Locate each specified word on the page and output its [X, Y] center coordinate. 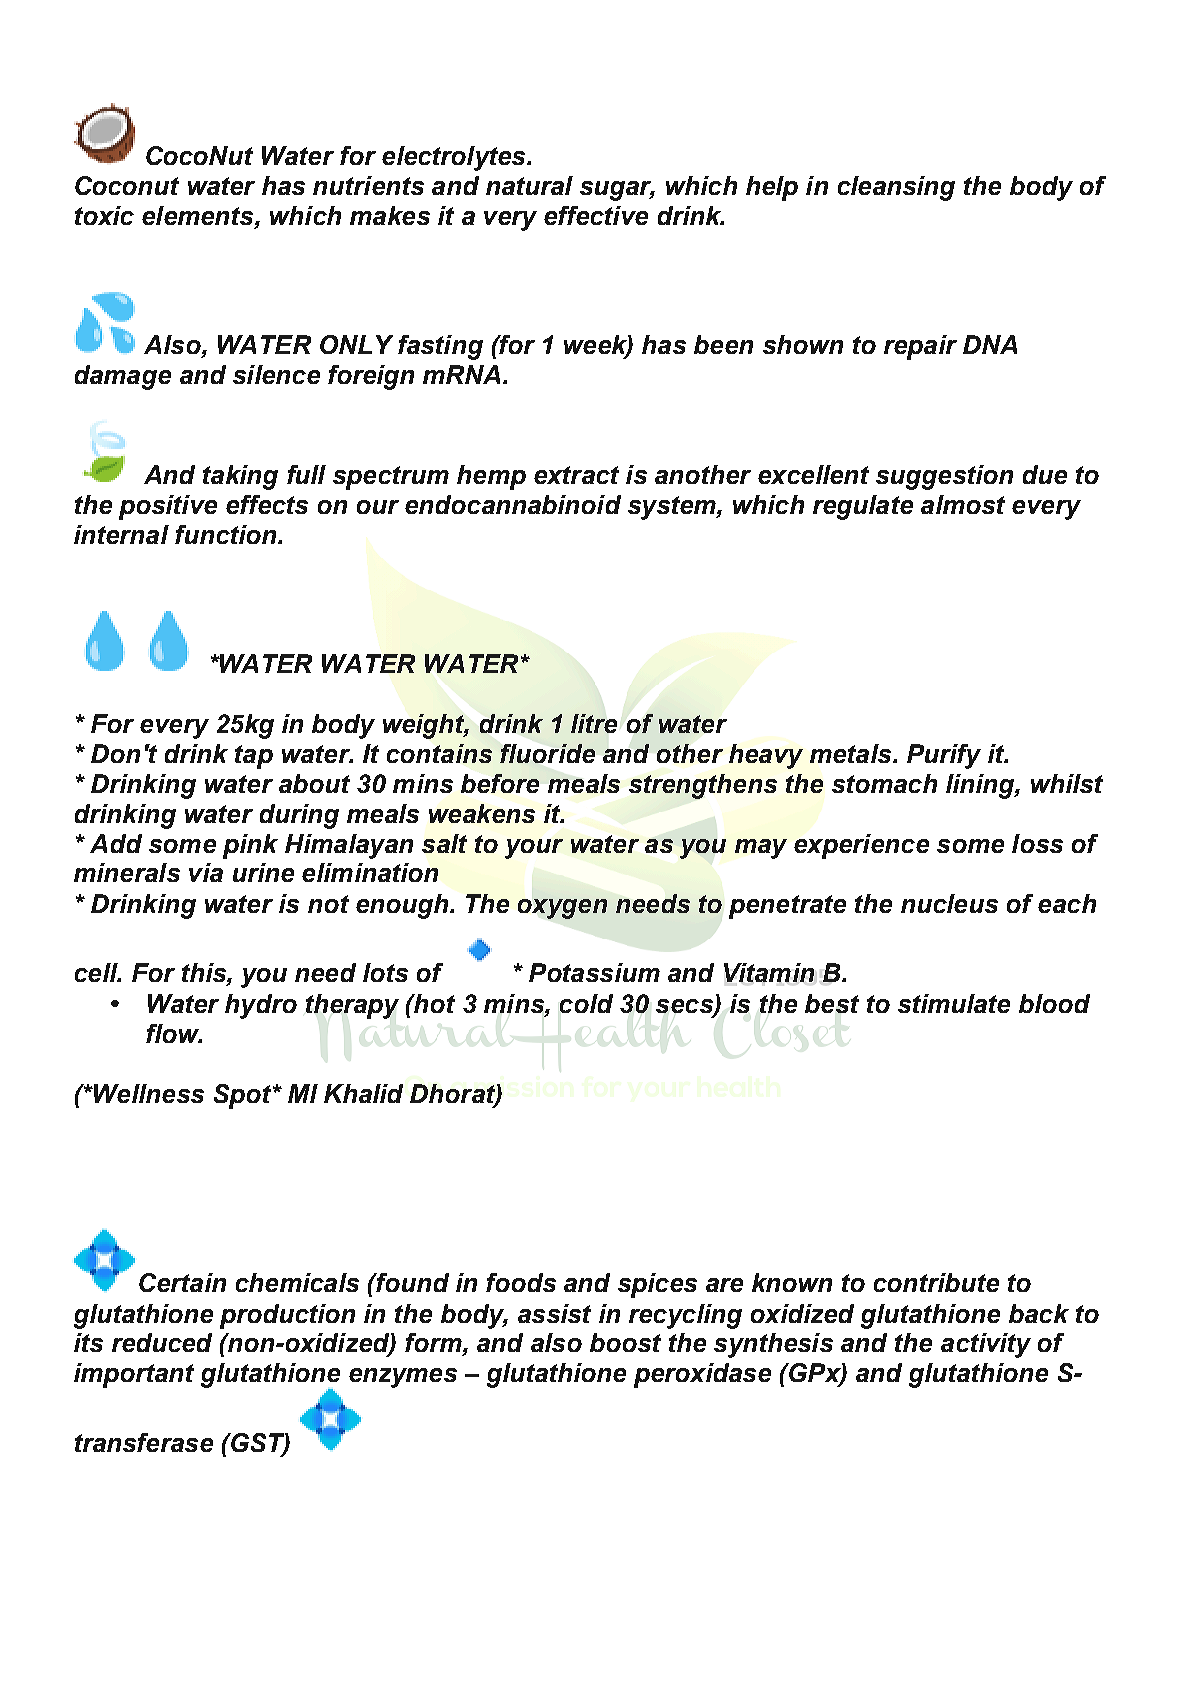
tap [254, 757]
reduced [162, 1342]
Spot [244, 1096]
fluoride [547, 753]
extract [576, 475]
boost [625, 1342]
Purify [944, 756]
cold [586, 1003]
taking [240, 477]
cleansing [896, 188]
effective [596, 215]
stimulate [954, 1003]
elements [199, 217]
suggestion [944, 477]
